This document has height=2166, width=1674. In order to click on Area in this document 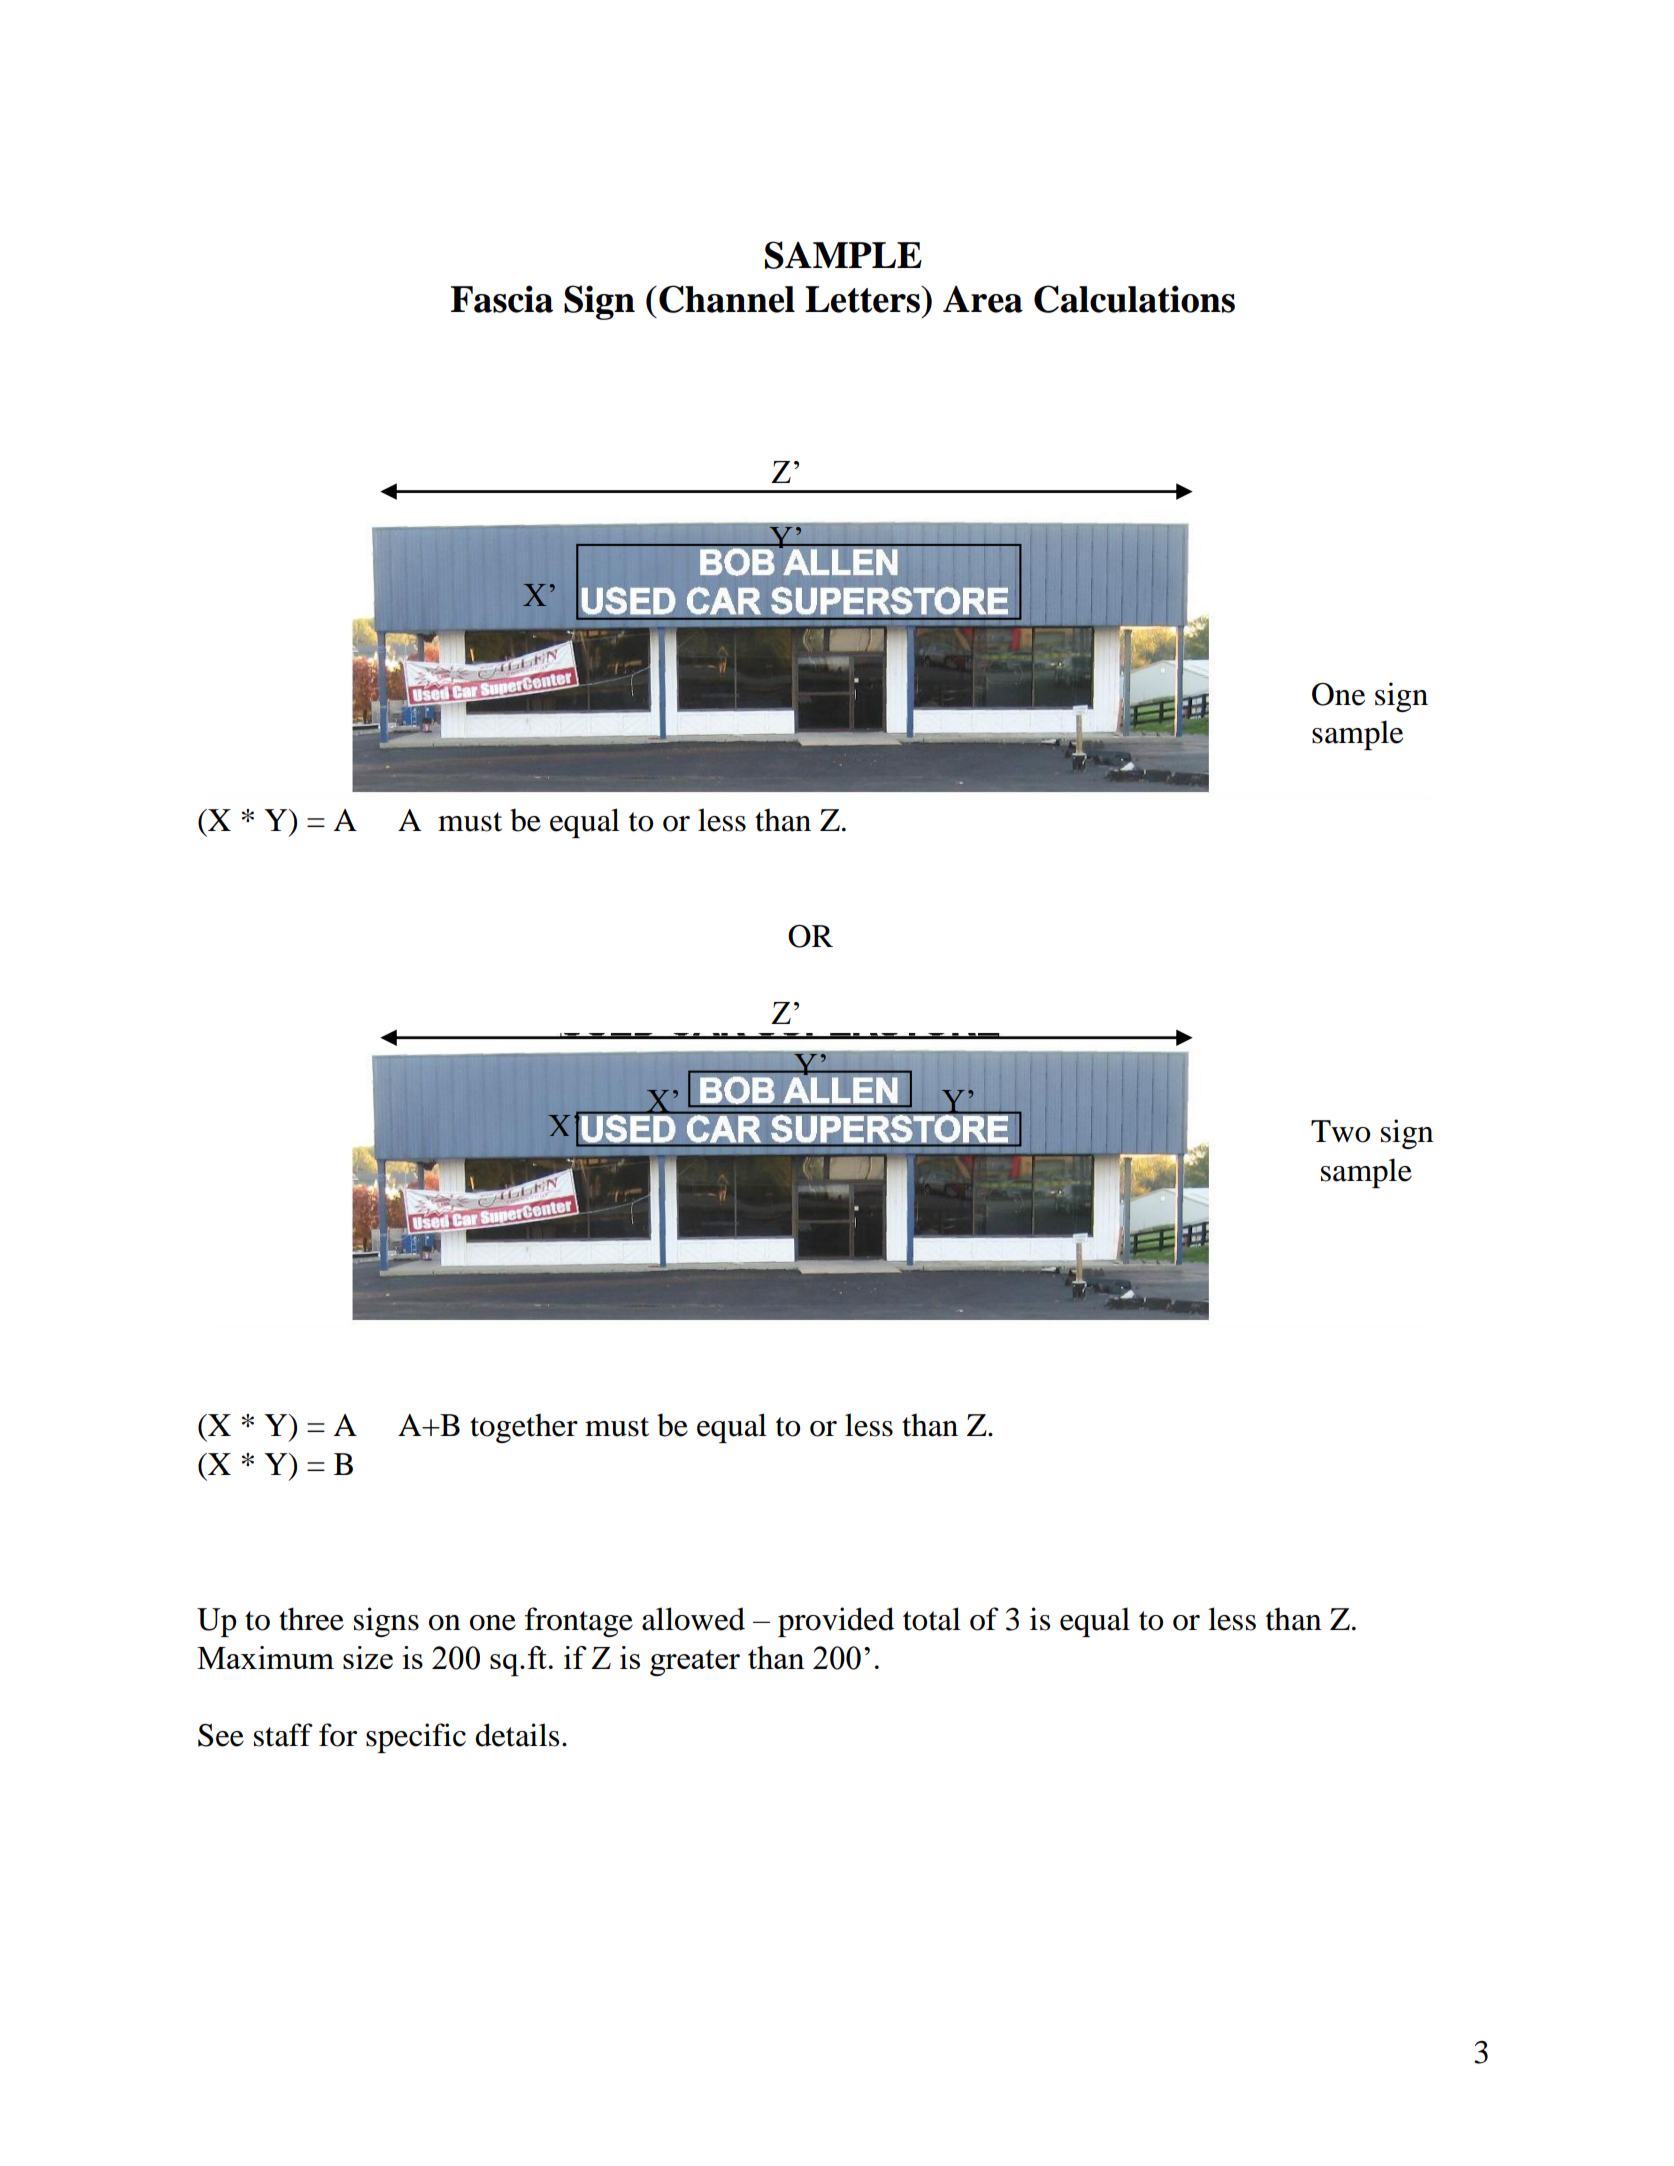, I will do `click(983, 299)`.
